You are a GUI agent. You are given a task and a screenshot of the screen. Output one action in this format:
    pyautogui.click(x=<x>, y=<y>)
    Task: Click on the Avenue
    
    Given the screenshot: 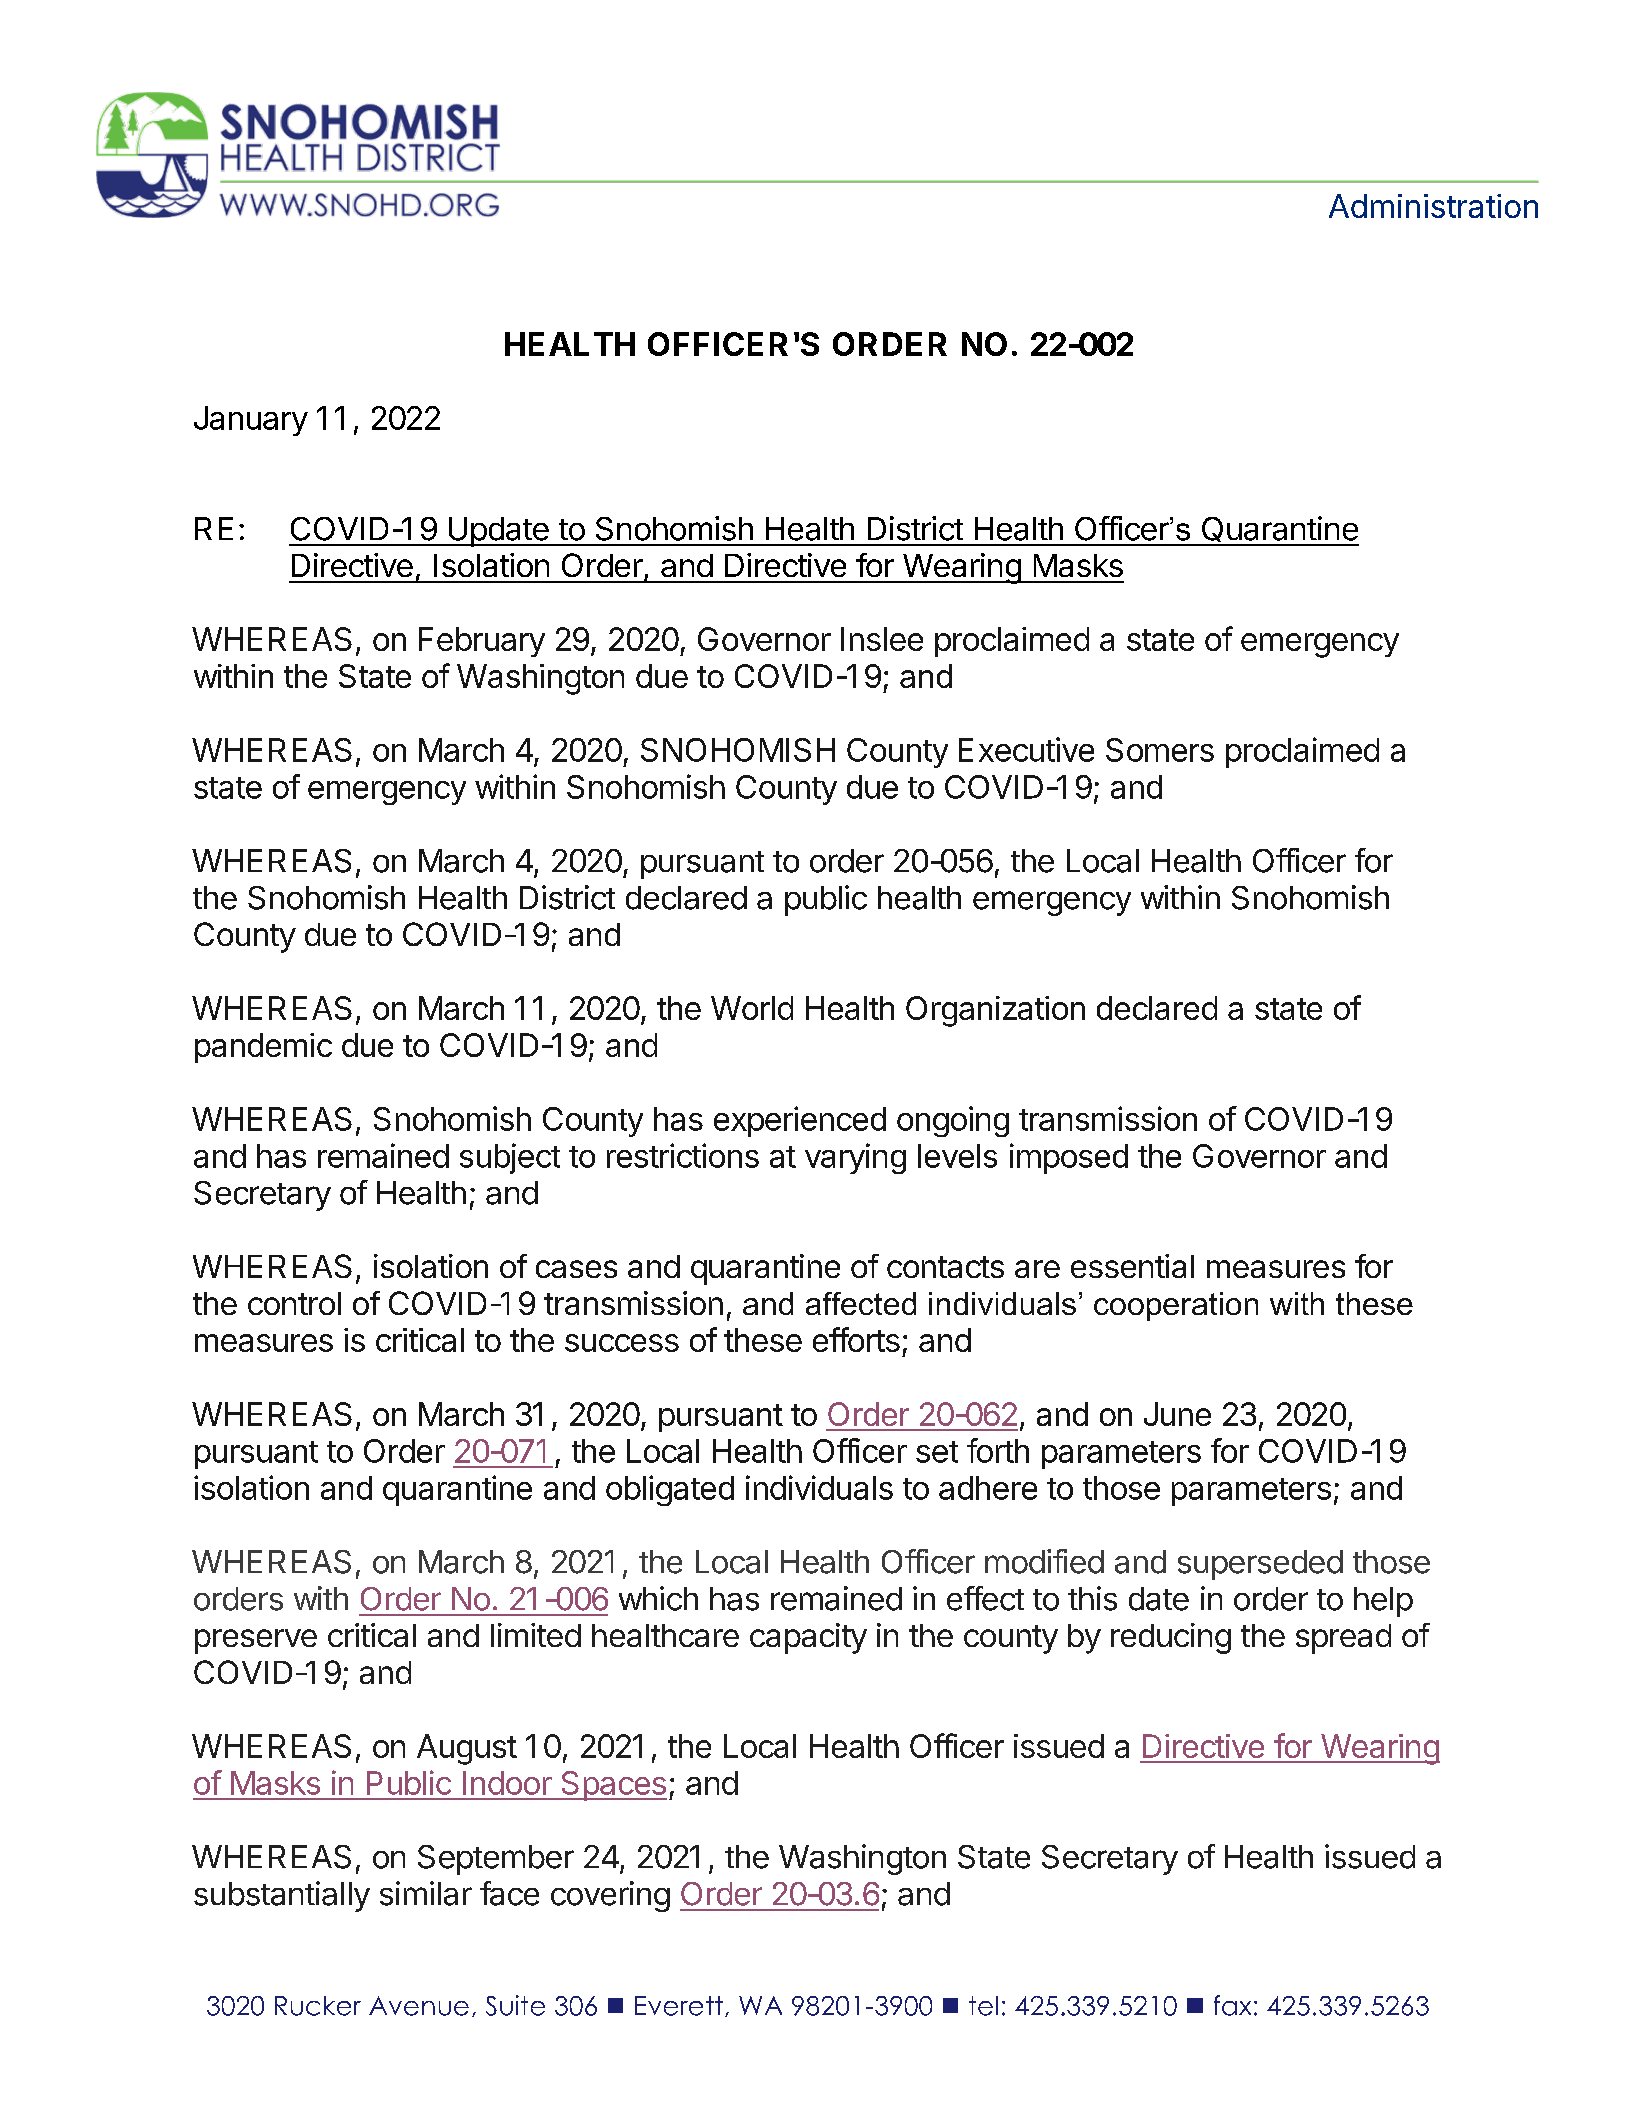 What is the action you would take?
    pyautogui.click(x=419, y=2006)
